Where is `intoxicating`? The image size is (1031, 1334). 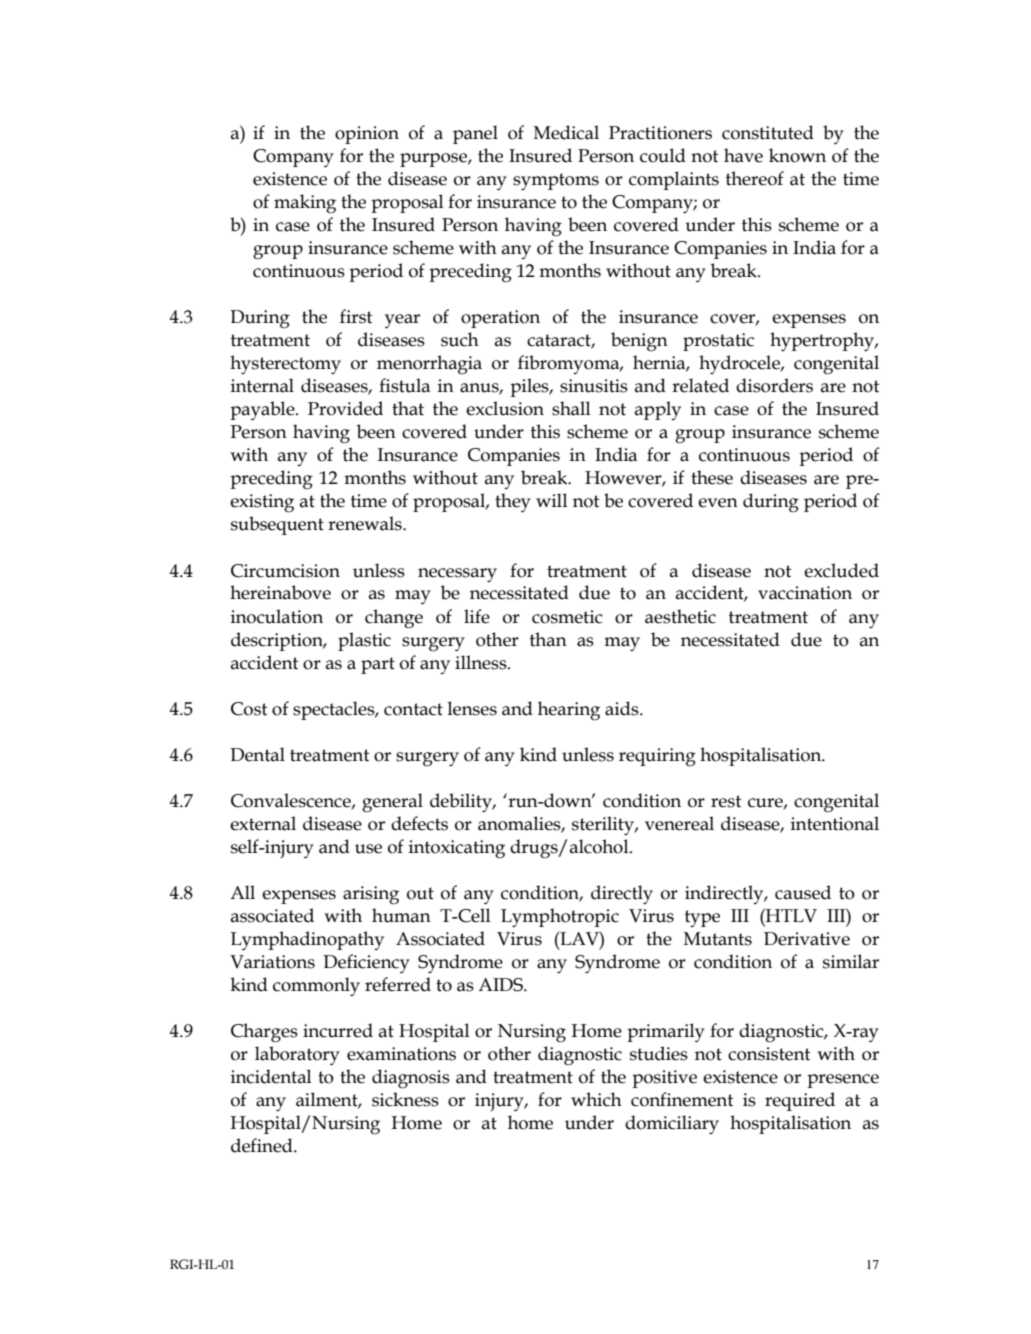 intoxicating is located at coordinates (457, 849).
